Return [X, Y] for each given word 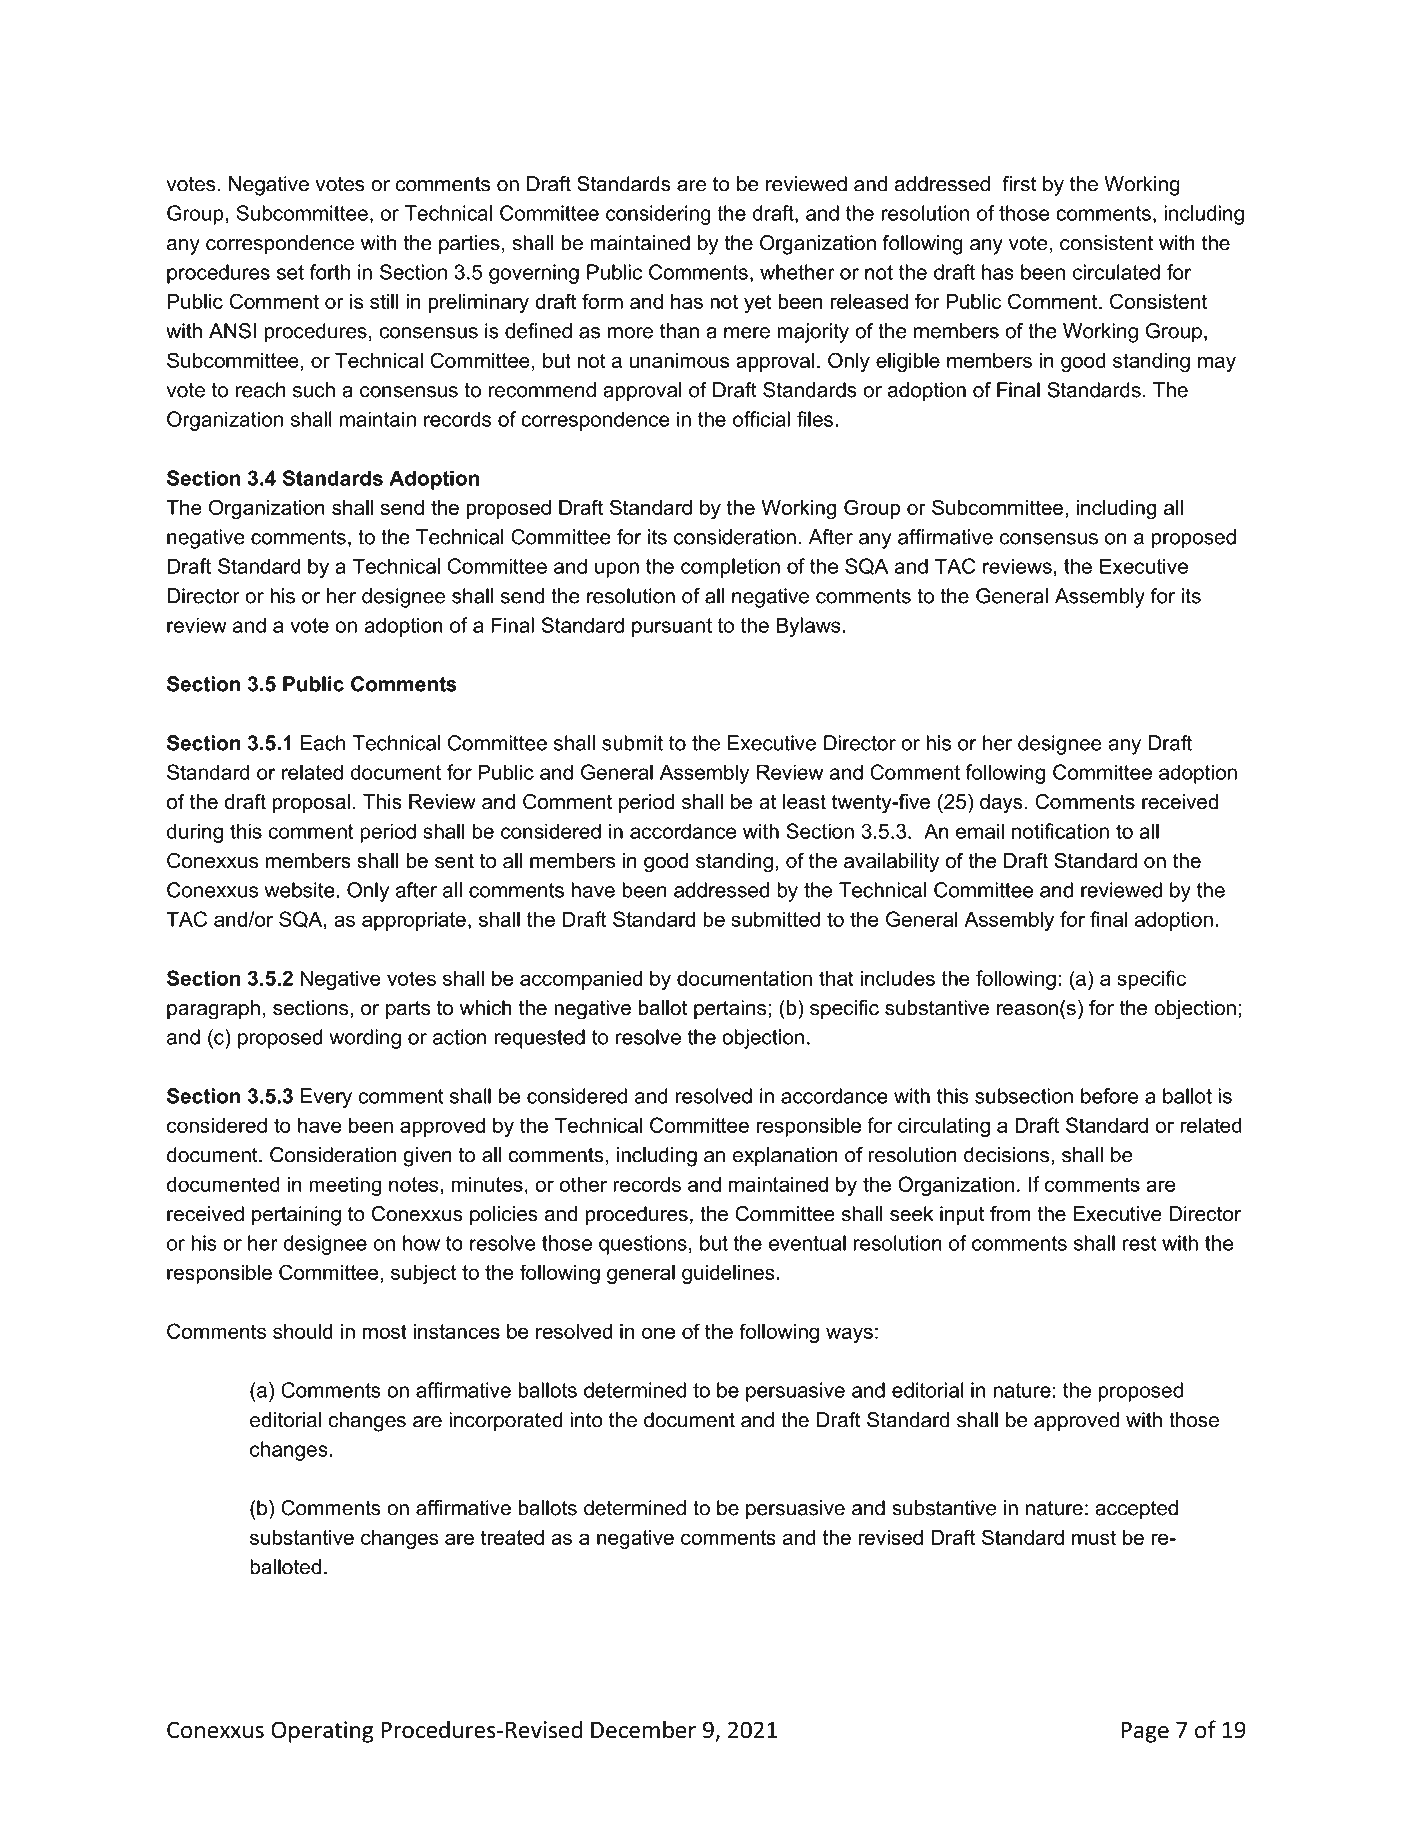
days [1001, 804]
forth [330, 272]
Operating [322, 1732]
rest [1139, 1243]
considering [658, 215]
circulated [1116, 272]
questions [643, 1245]
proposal [311, 803]
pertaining [296, 1216]
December [643, 1729]
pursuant [672, 627]
